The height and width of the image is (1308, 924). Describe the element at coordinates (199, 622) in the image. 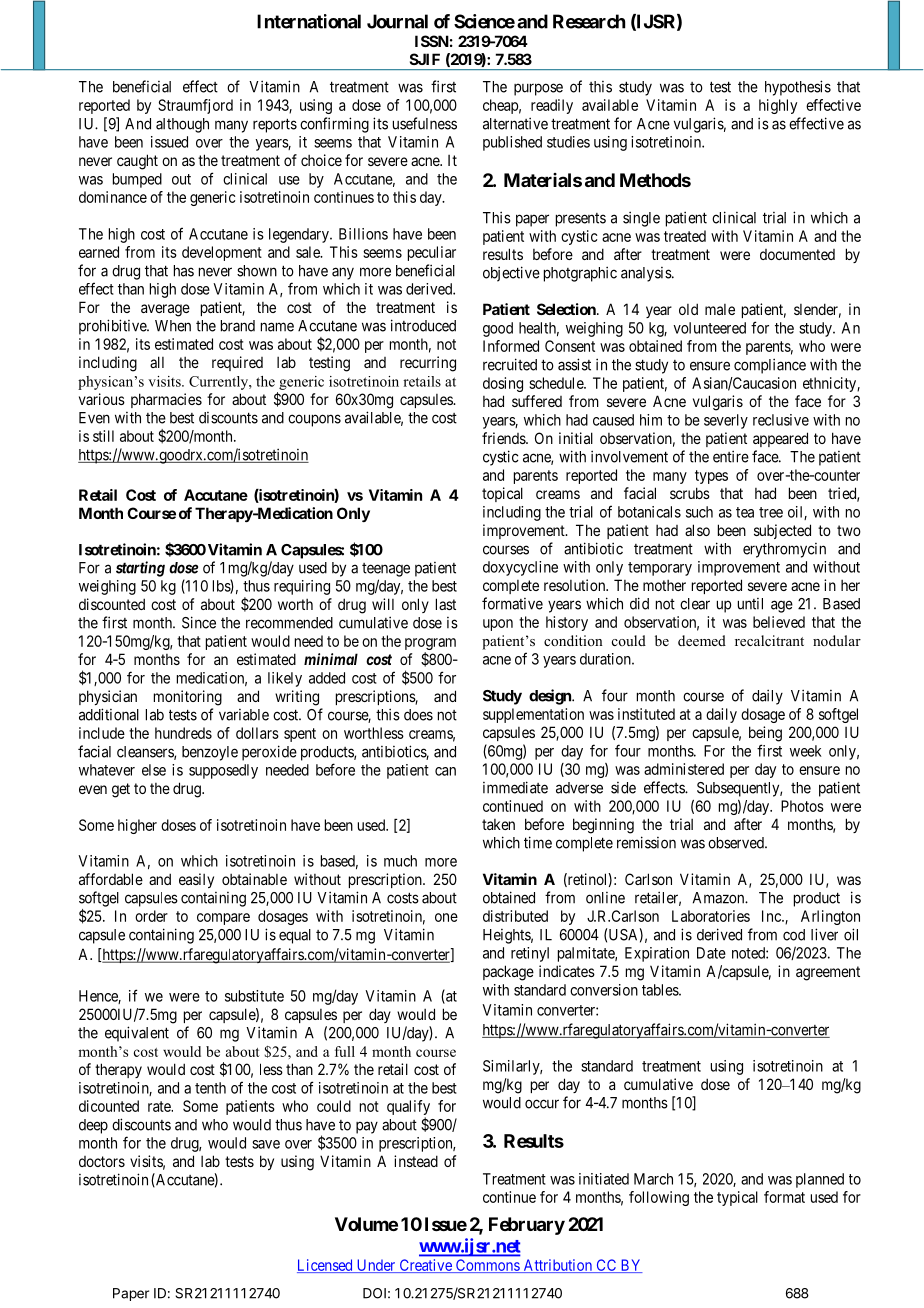

I see `Since` at that location.
